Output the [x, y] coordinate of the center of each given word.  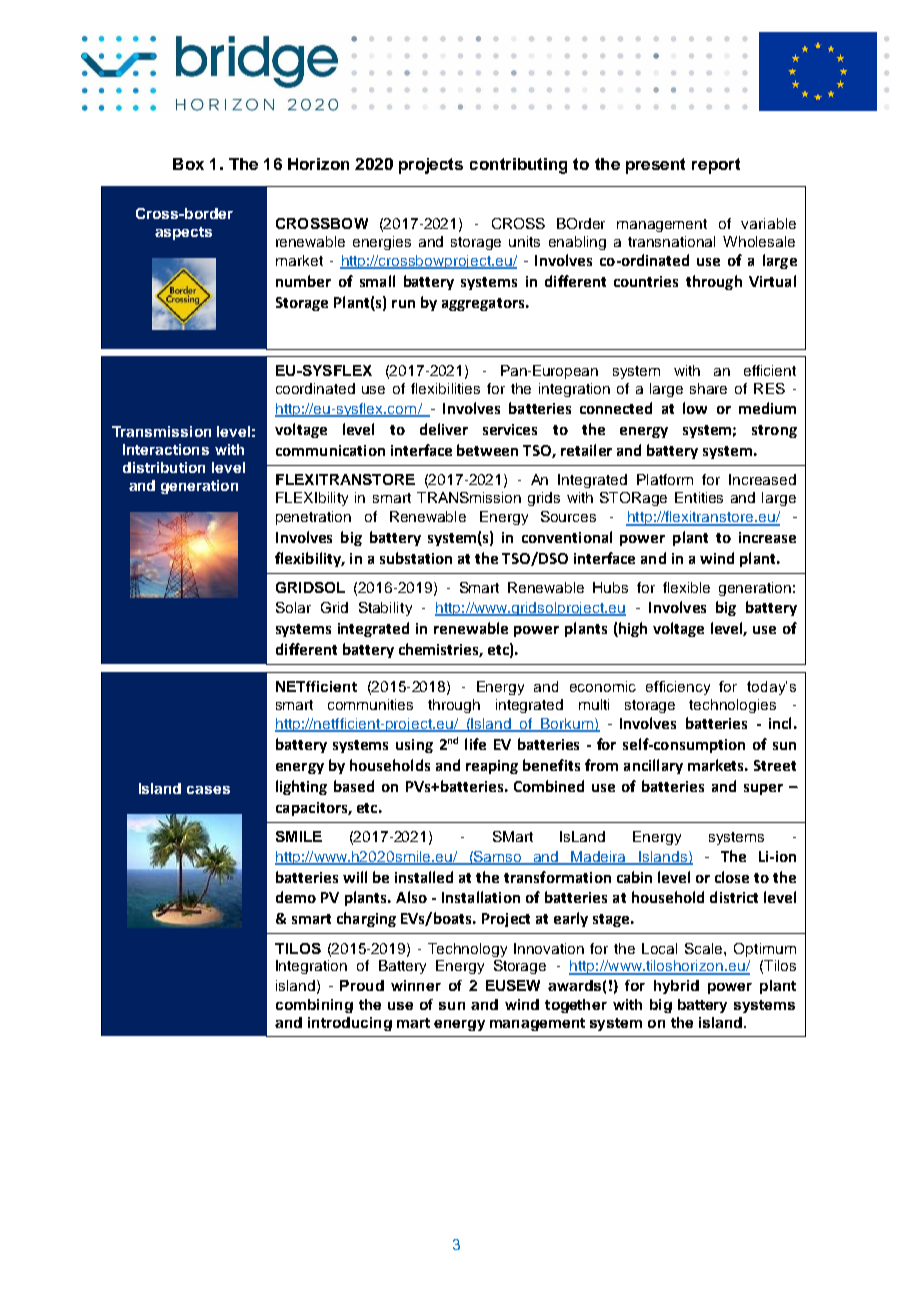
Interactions [166, 449]
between [487, 450]
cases [208, 790]
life [475, 744]
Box [188, 164]
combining [314, 1006]
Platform [665, 479]
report [716, 166]
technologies [732, 706]
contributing [518, 166]
